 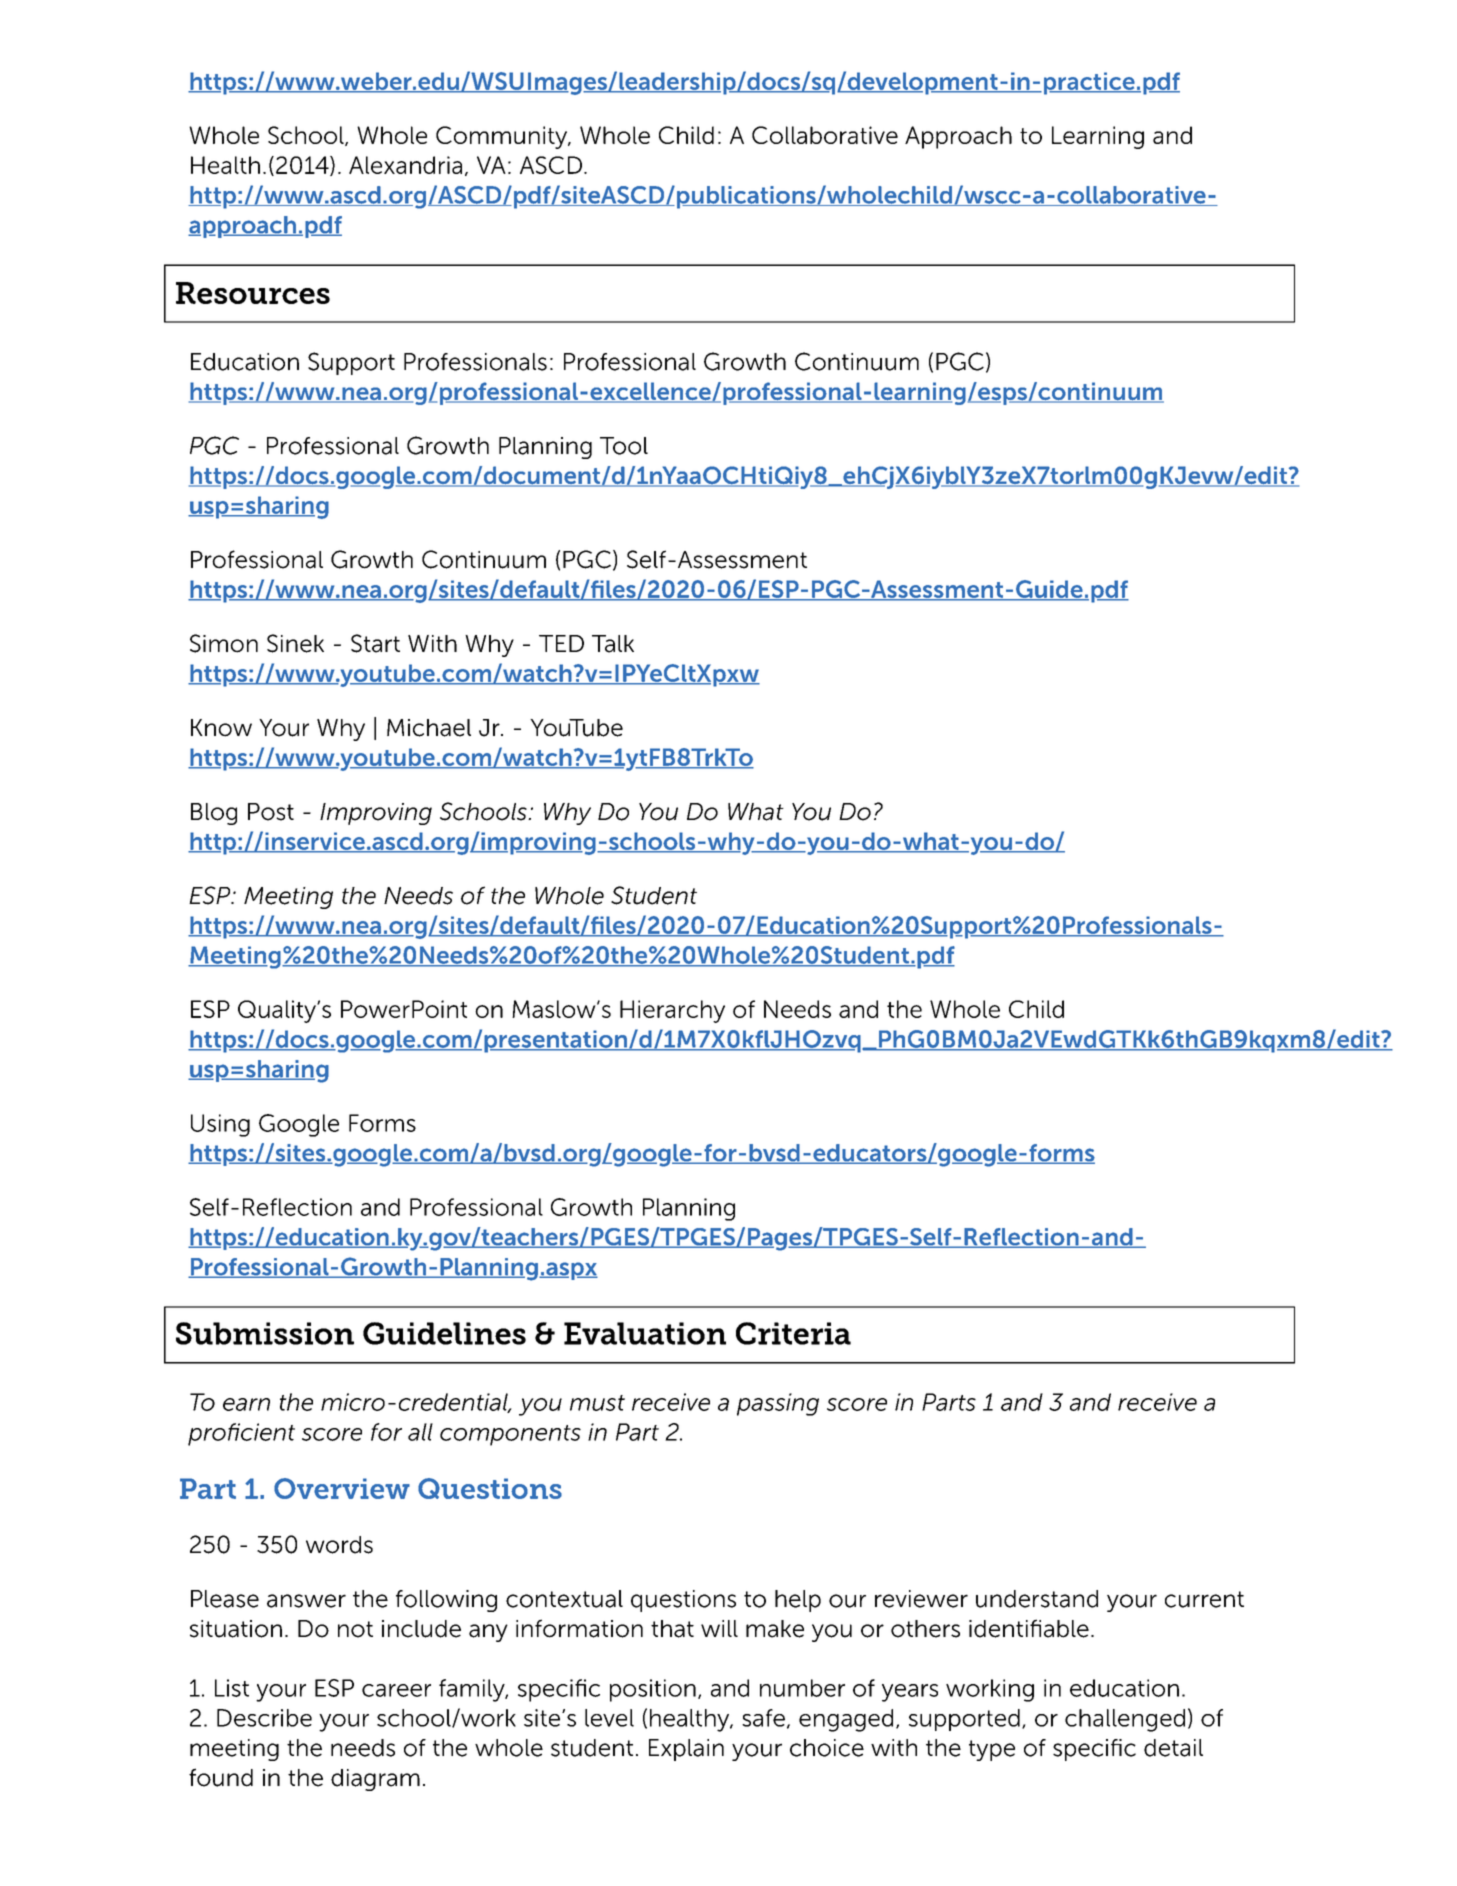 I want to click on Post, so click(x=271, y=812).
